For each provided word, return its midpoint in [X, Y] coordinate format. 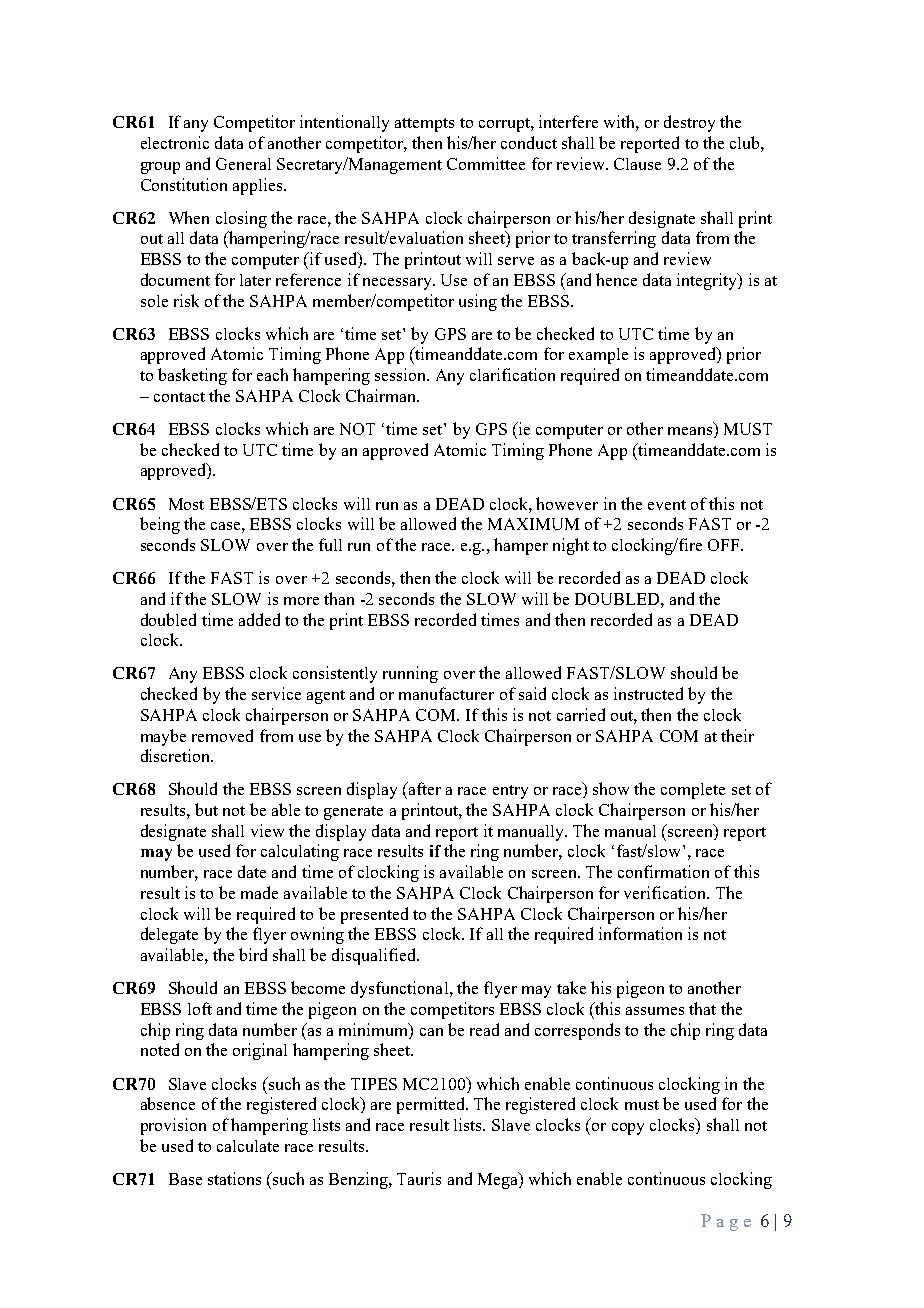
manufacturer [446, 693]
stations [234, 1178]
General [243, 164]
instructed [648, 693]
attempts [424, 125]
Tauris [419, 1178]
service [276, 693]
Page [726, 1222]
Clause [637, 164]
